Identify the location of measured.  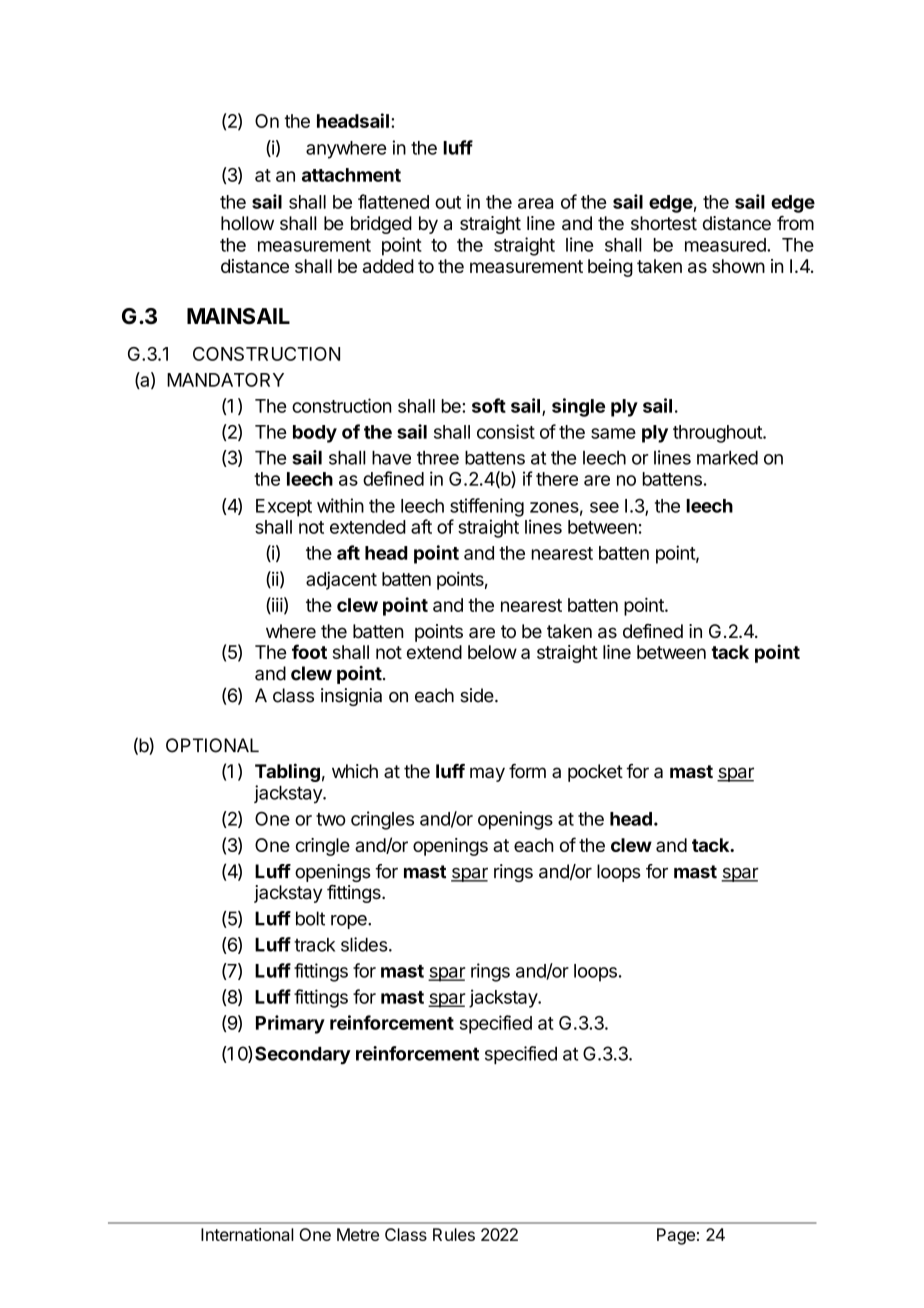
(726, 245).
